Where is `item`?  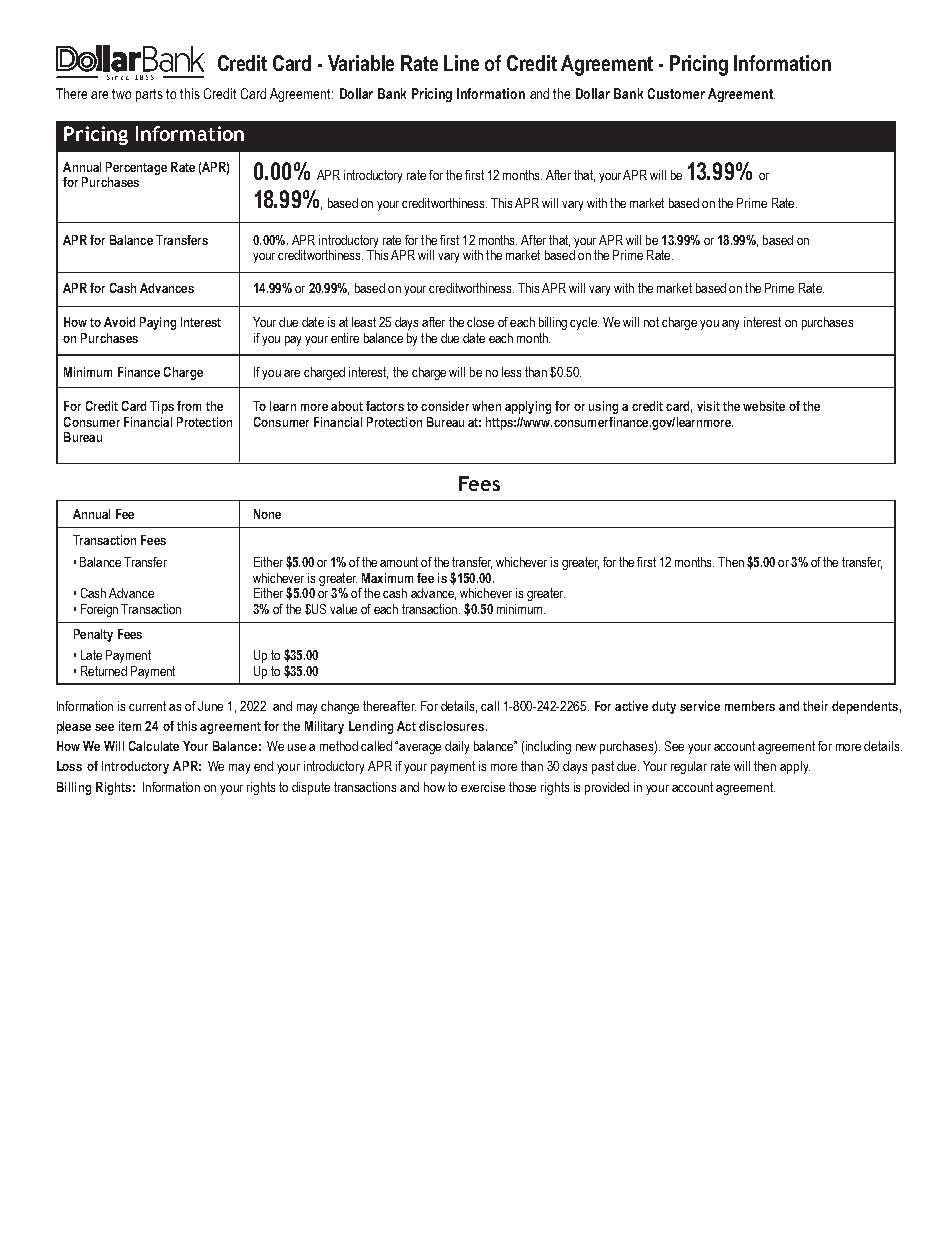 item is located at coordinates (130, 726).
